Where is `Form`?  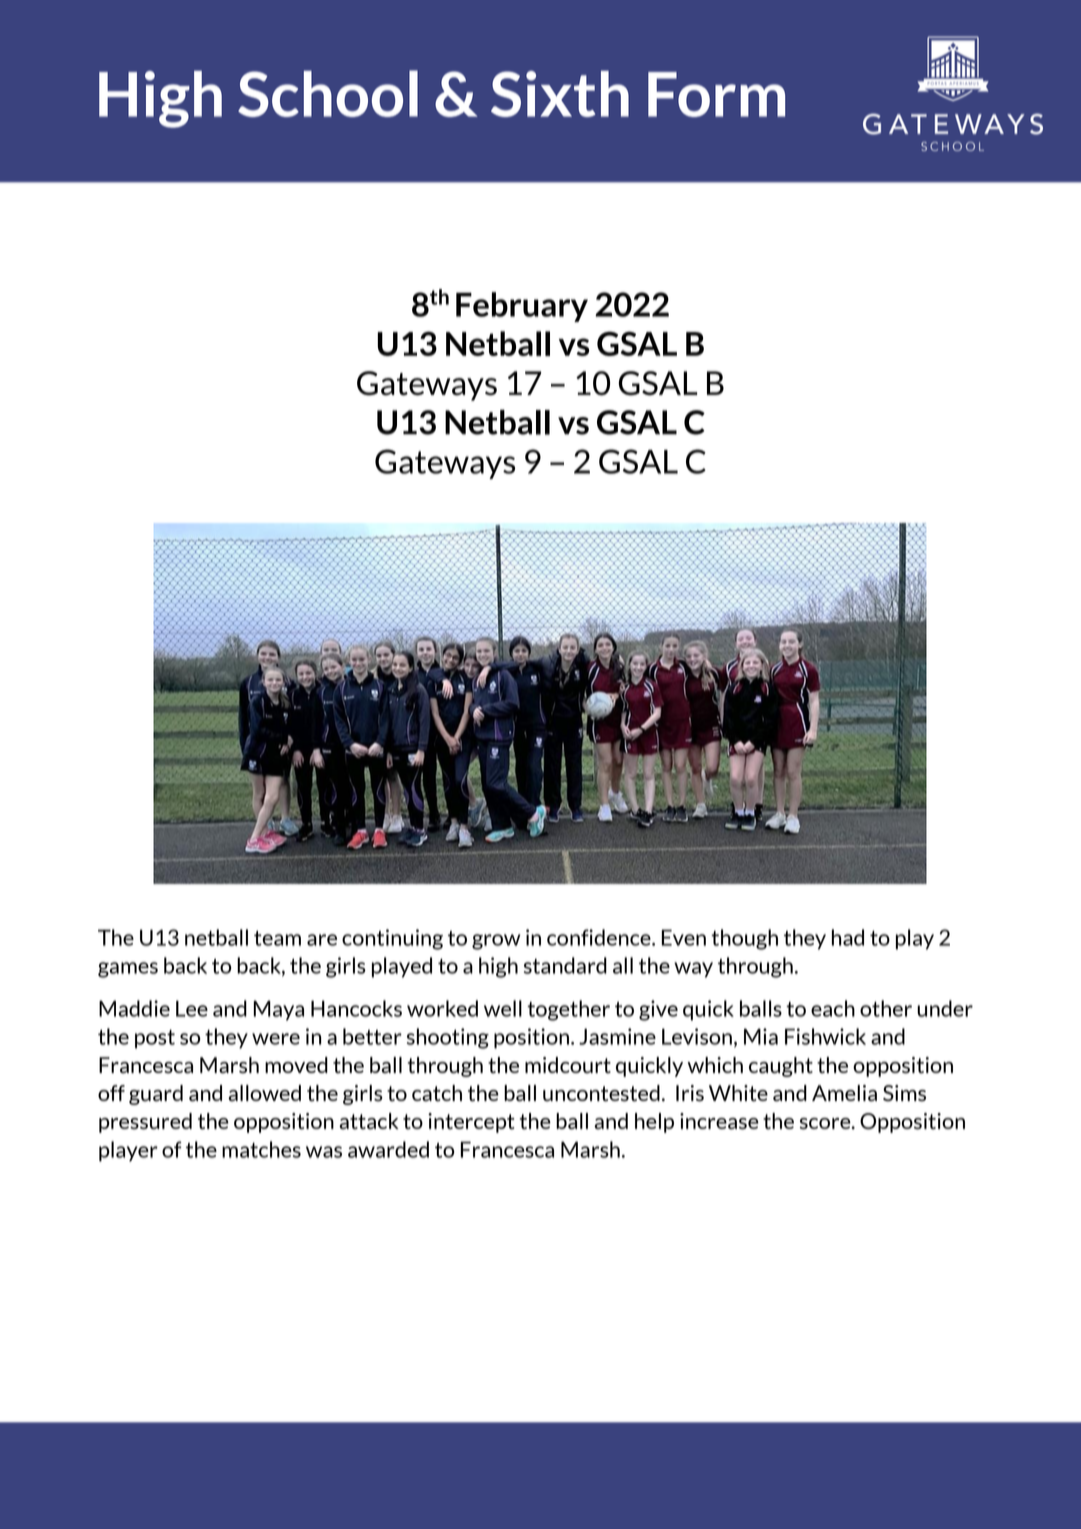
Form is located at coordinates (716, 94).
